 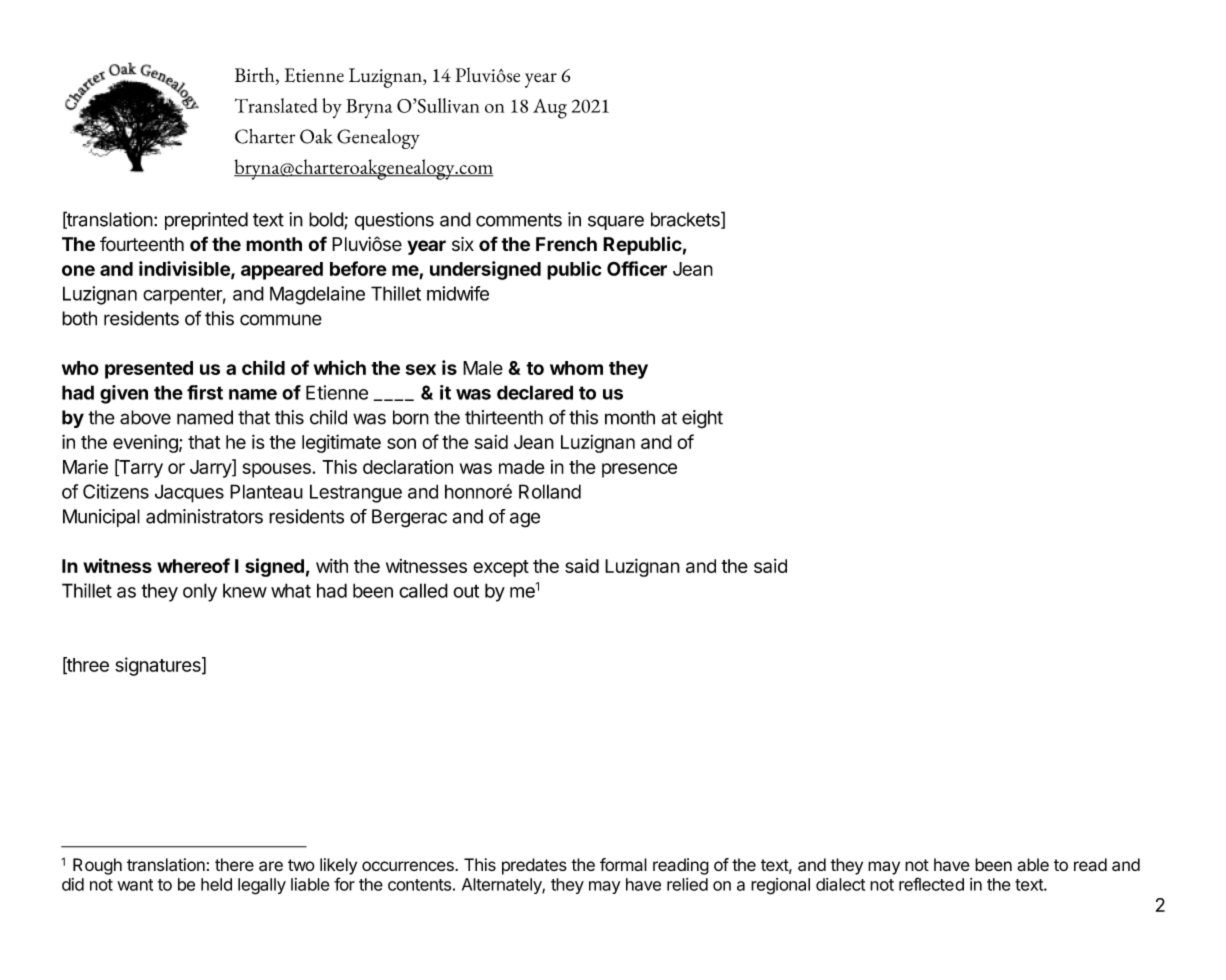 I want to click on Officer, so click(x=637, y=268).
